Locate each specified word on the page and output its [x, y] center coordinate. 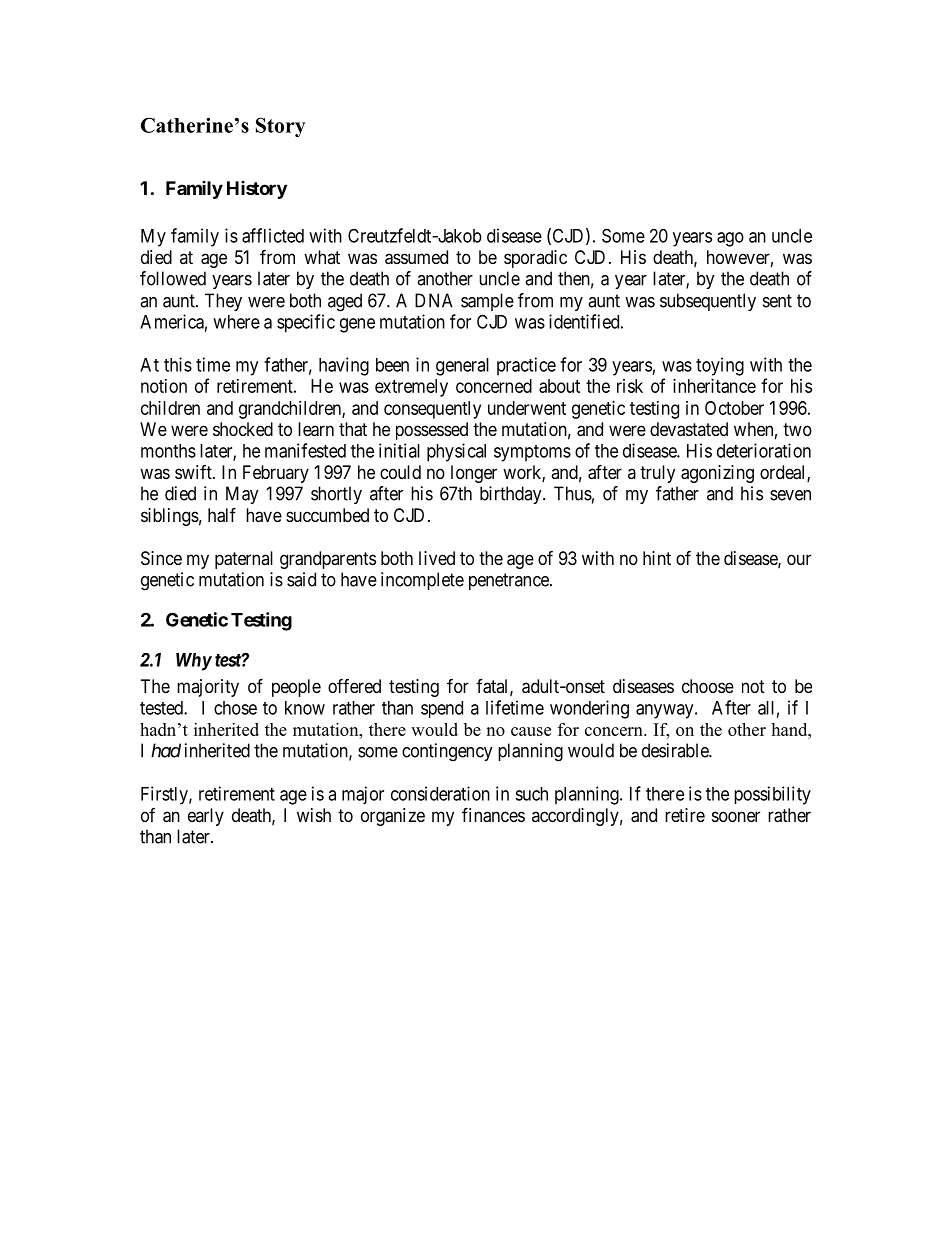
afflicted [273, 235]
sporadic [535, 259]
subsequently [708, 302]
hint [657, 558]
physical [456, 452]
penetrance [510, 581]
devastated [689, 429]
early [206, 817]
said [301, 579]
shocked [243, 429]
